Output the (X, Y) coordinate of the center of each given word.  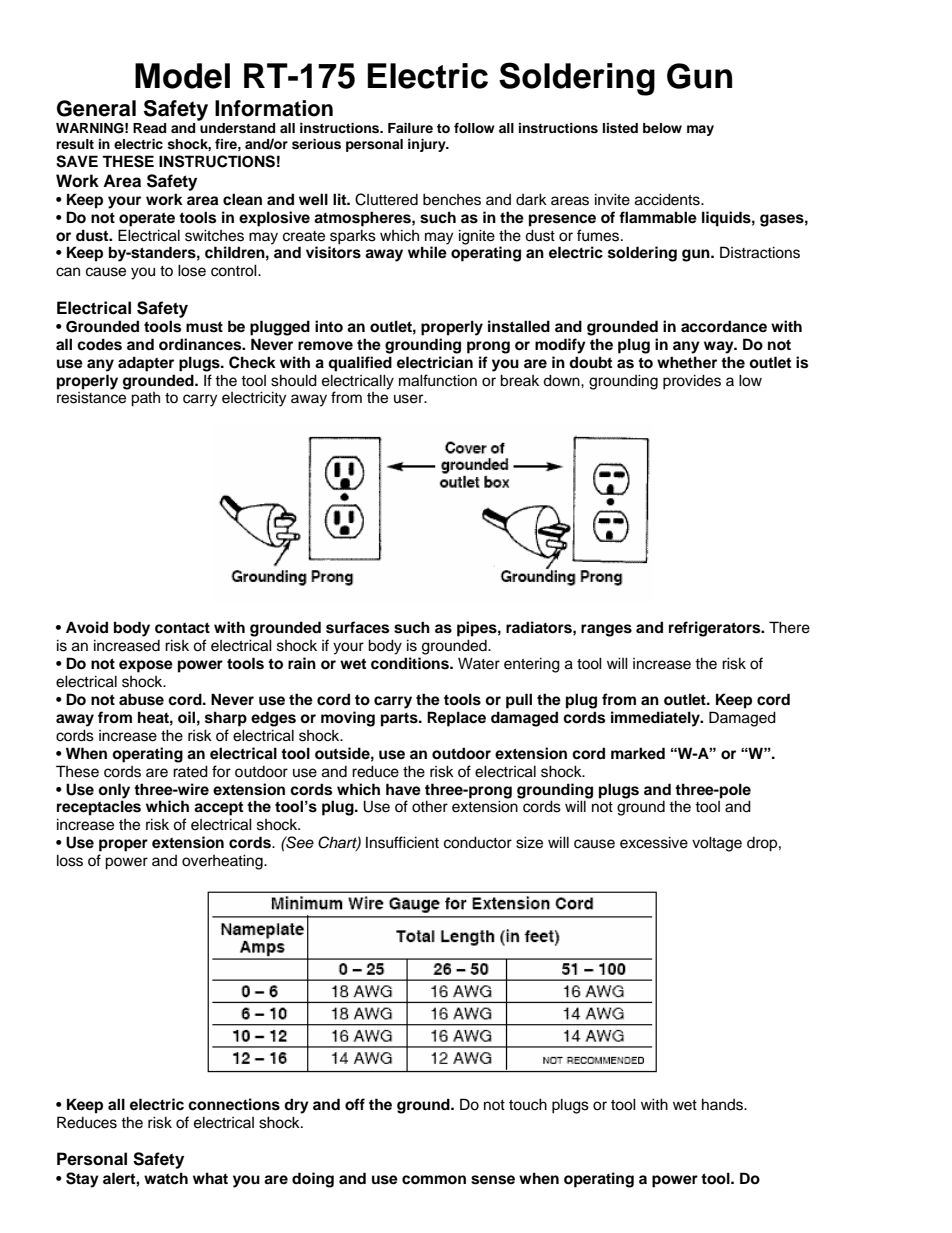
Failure (410, 128)
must (204, 327)
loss (70, 860)
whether (687, 362)
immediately (656, 719)
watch (166, 1178)
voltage (717, 844)
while (427, 252)
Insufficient (402, 842)
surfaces (357, 627)
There (789, 627)
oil (186, 717)
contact (182, 628)
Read (149, 128)
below (662, 128)
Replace (456, 719)
